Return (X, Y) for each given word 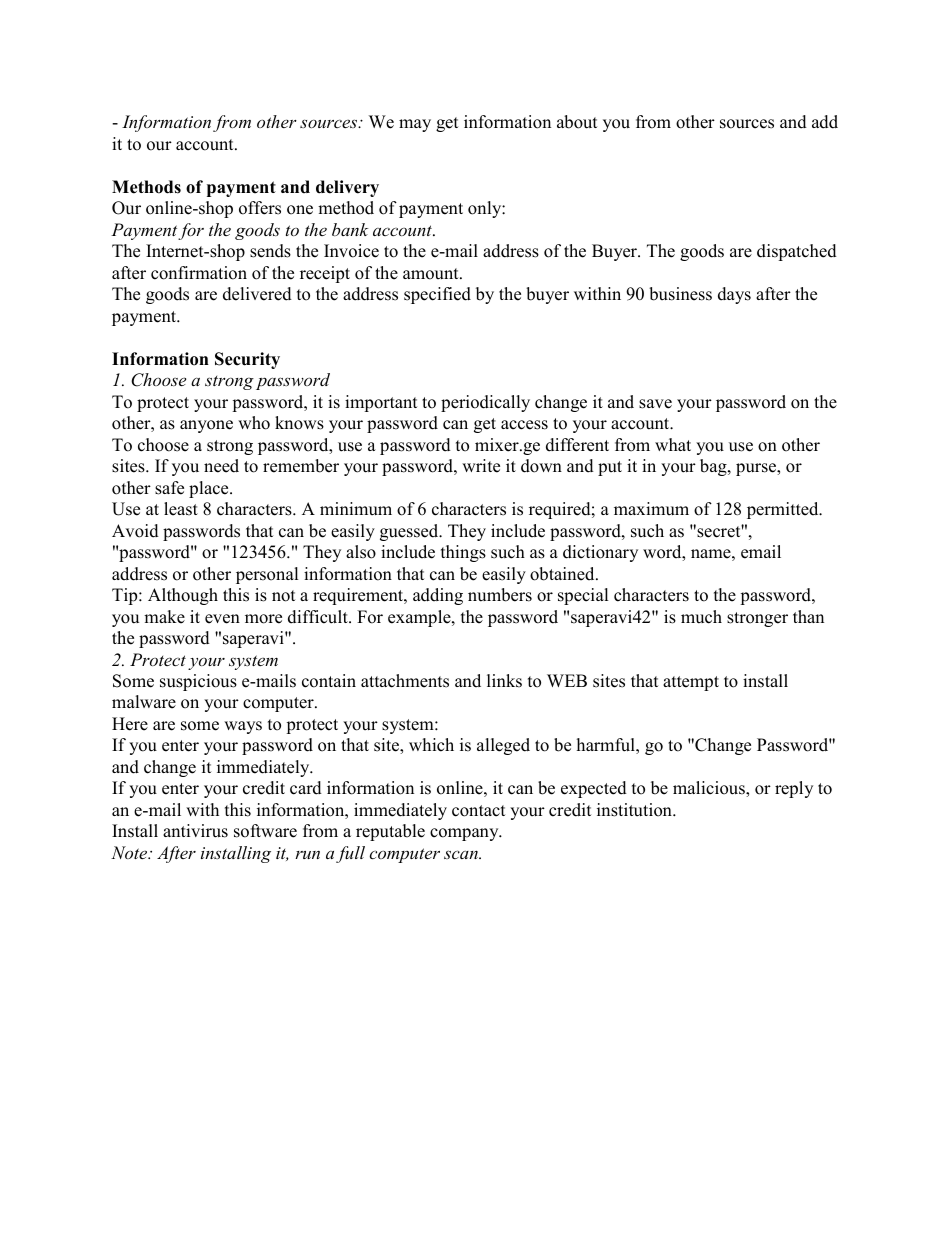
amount (432, 274)
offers (260, 208)
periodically (485, 403)
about (577, 122)
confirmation (199, 273)
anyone (206, 426)
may (415, 125)
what (673, 444)
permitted (784, 510)
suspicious (198, 682)
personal (267, 575)
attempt (691, 683)
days (734, 295)
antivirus (195, 831)
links (504, 681)
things (463, 553)
